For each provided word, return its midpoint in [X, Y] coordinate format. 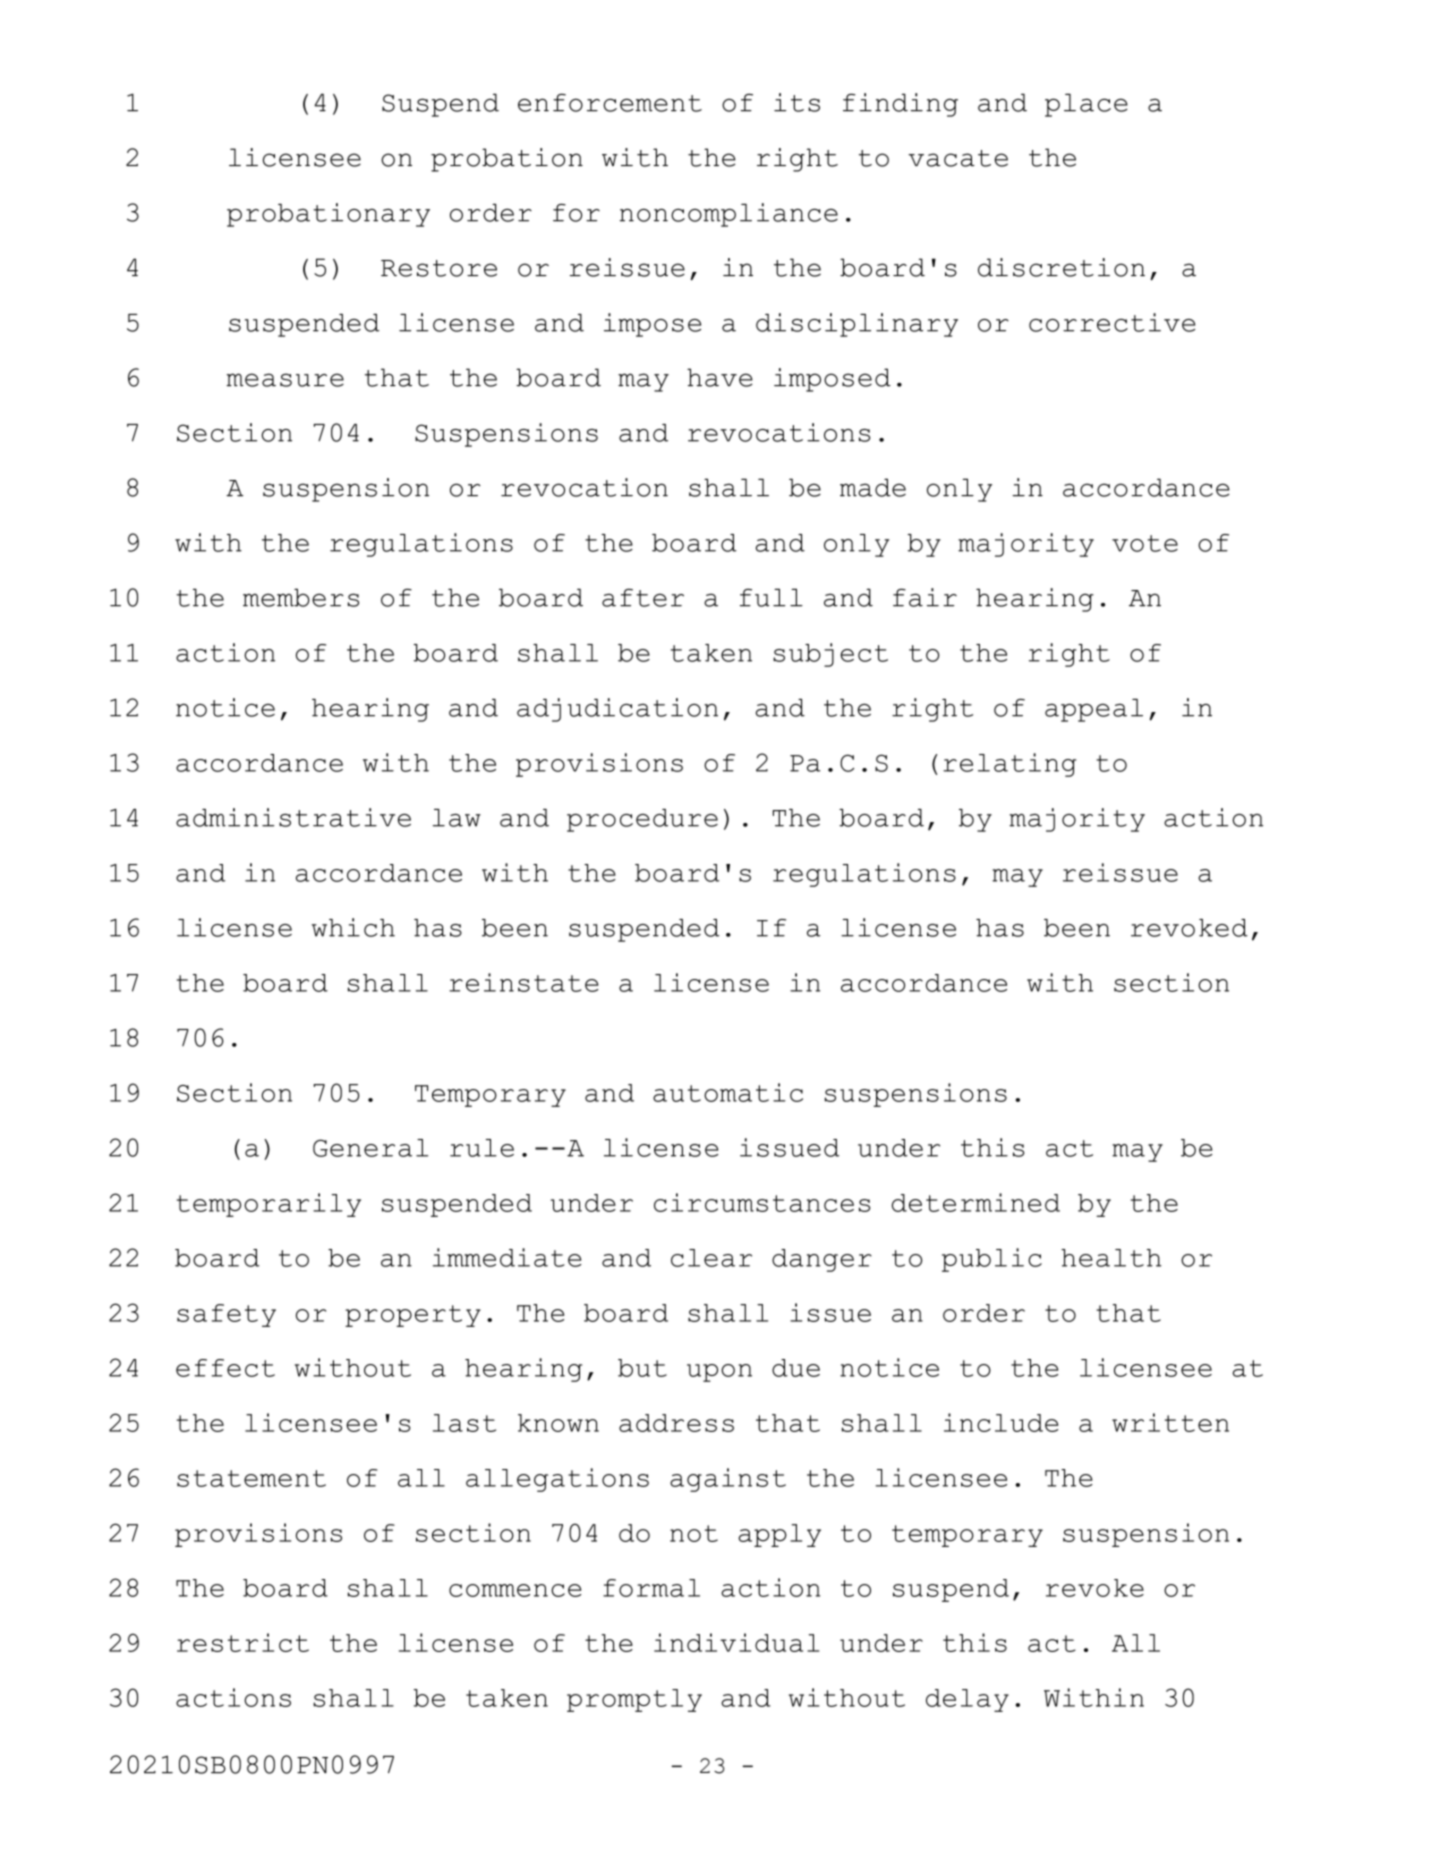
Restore [439, 268]
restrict [243, 1642]
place [1086, 105]
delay [967, 1700]
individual [736, 1642]
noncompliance [729, 215]
